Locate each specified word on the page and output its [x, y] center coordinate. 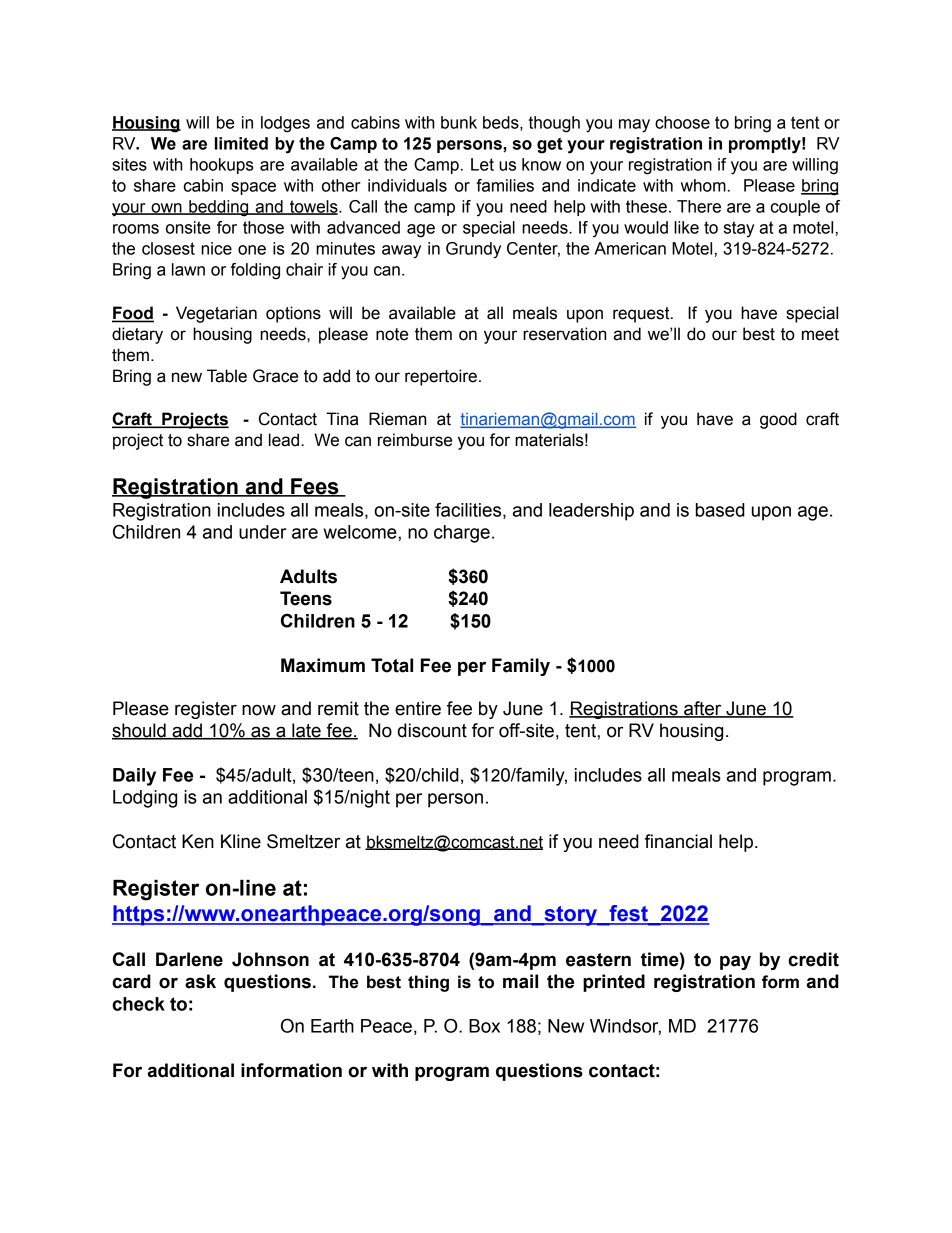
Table [227, 376]
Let [482, 164]
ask [200, 981]
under [263, 532]
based [720, 510]
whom [703, 185]
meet [820, 334]
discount [432, 730]
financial [678, 841]
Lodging [145, 799]
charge [462, 534]
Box [484, 1026]
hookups [222, 166]
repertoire [441, 377]
